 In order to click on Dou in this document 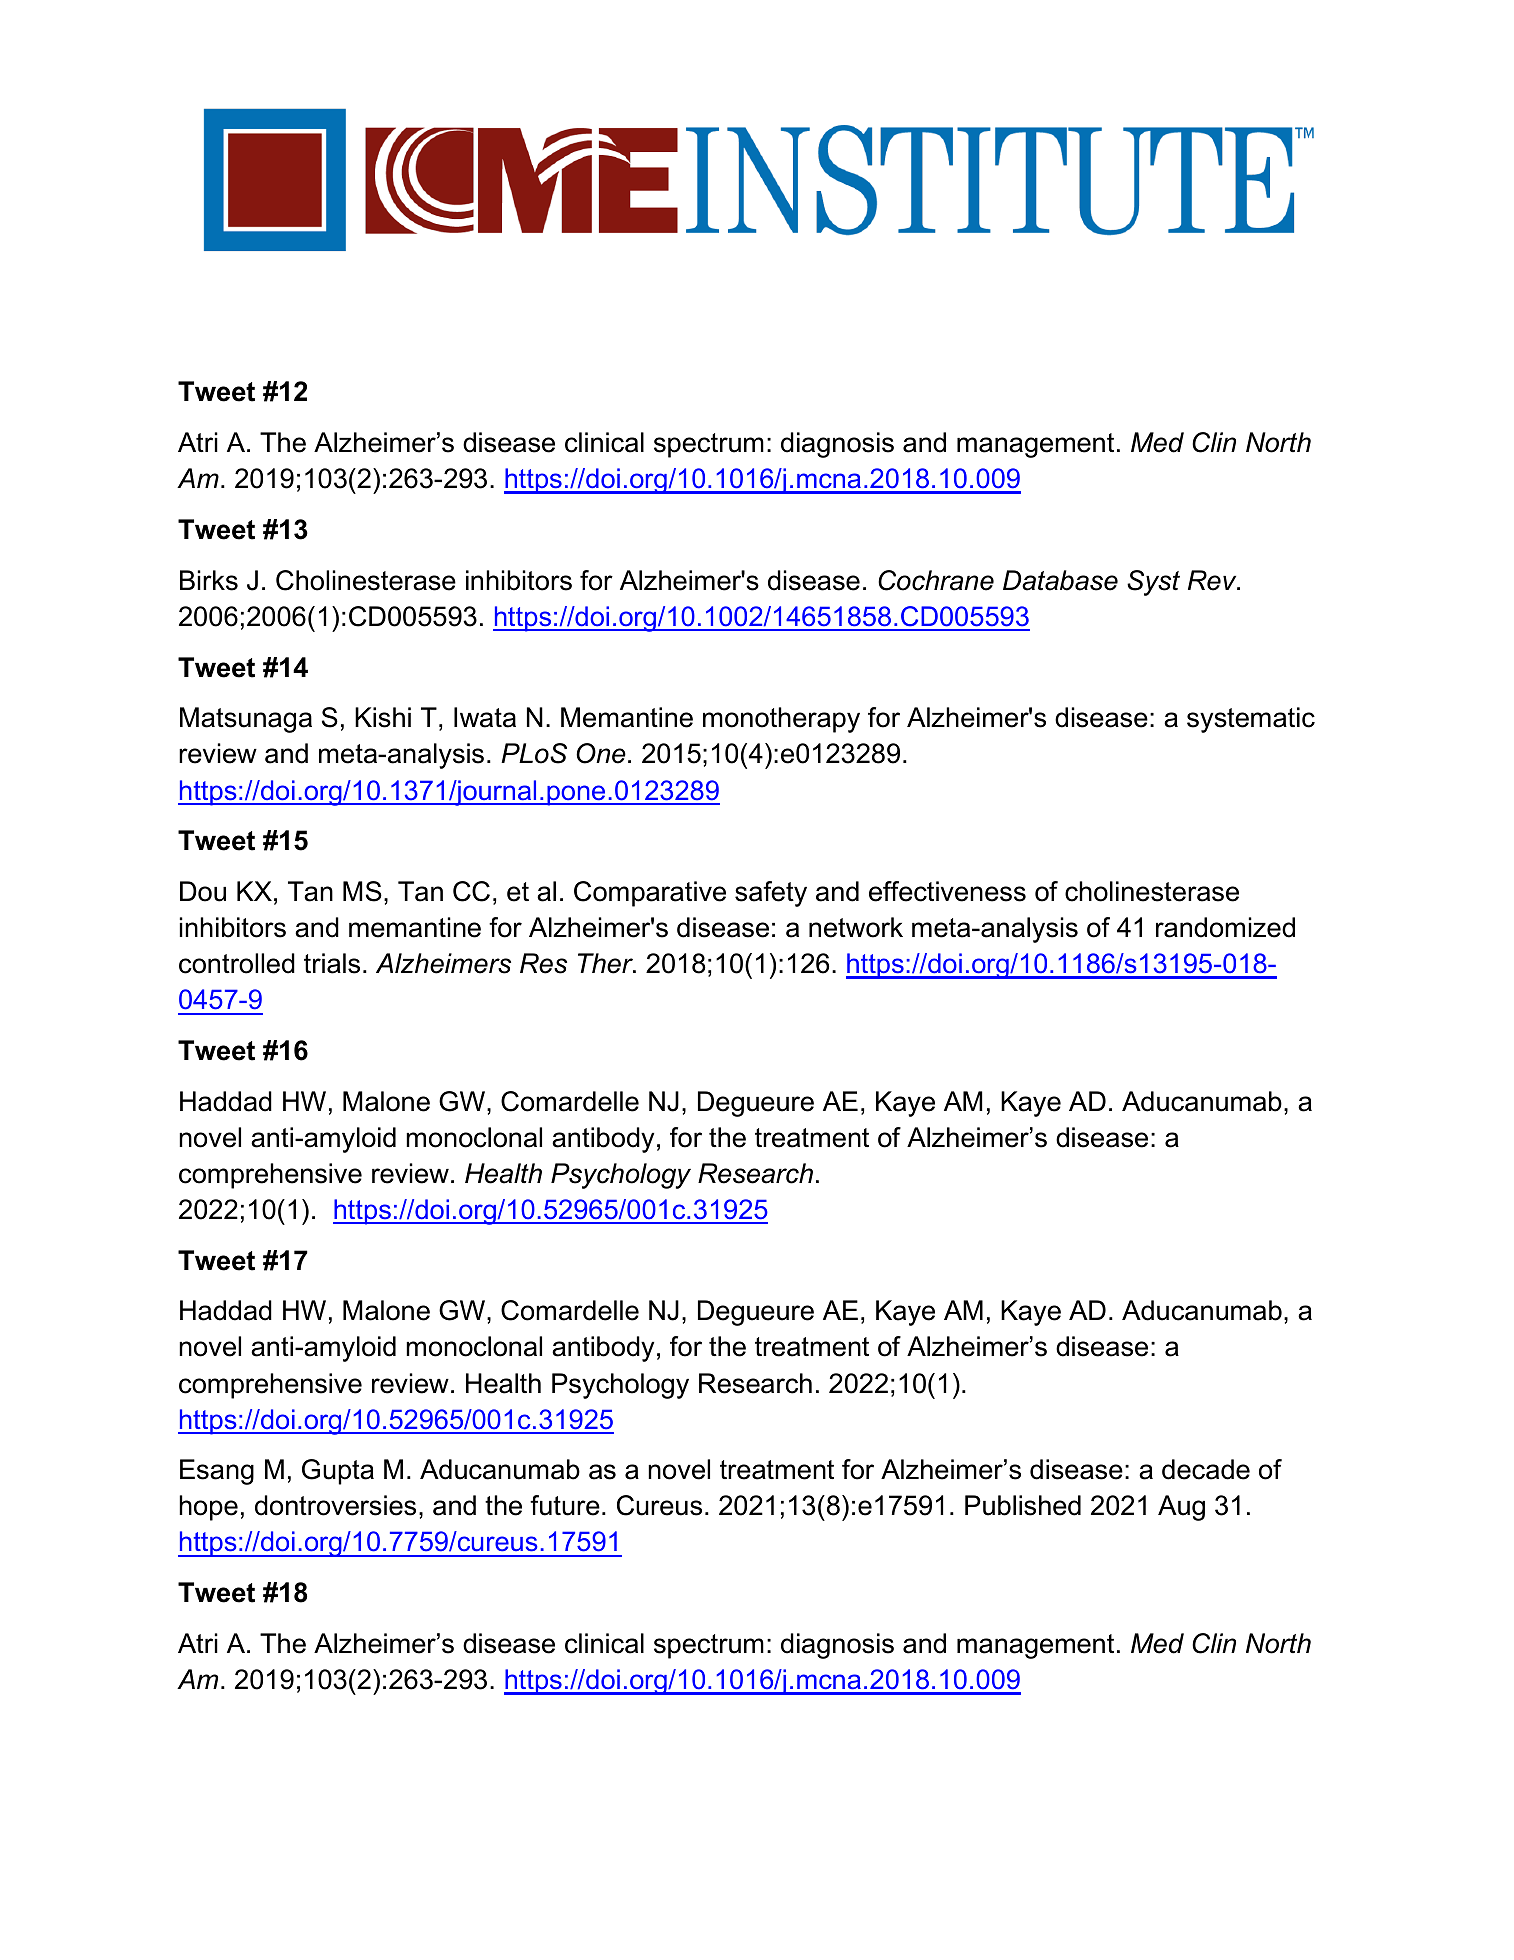, I will do `click(203, 891)`.
